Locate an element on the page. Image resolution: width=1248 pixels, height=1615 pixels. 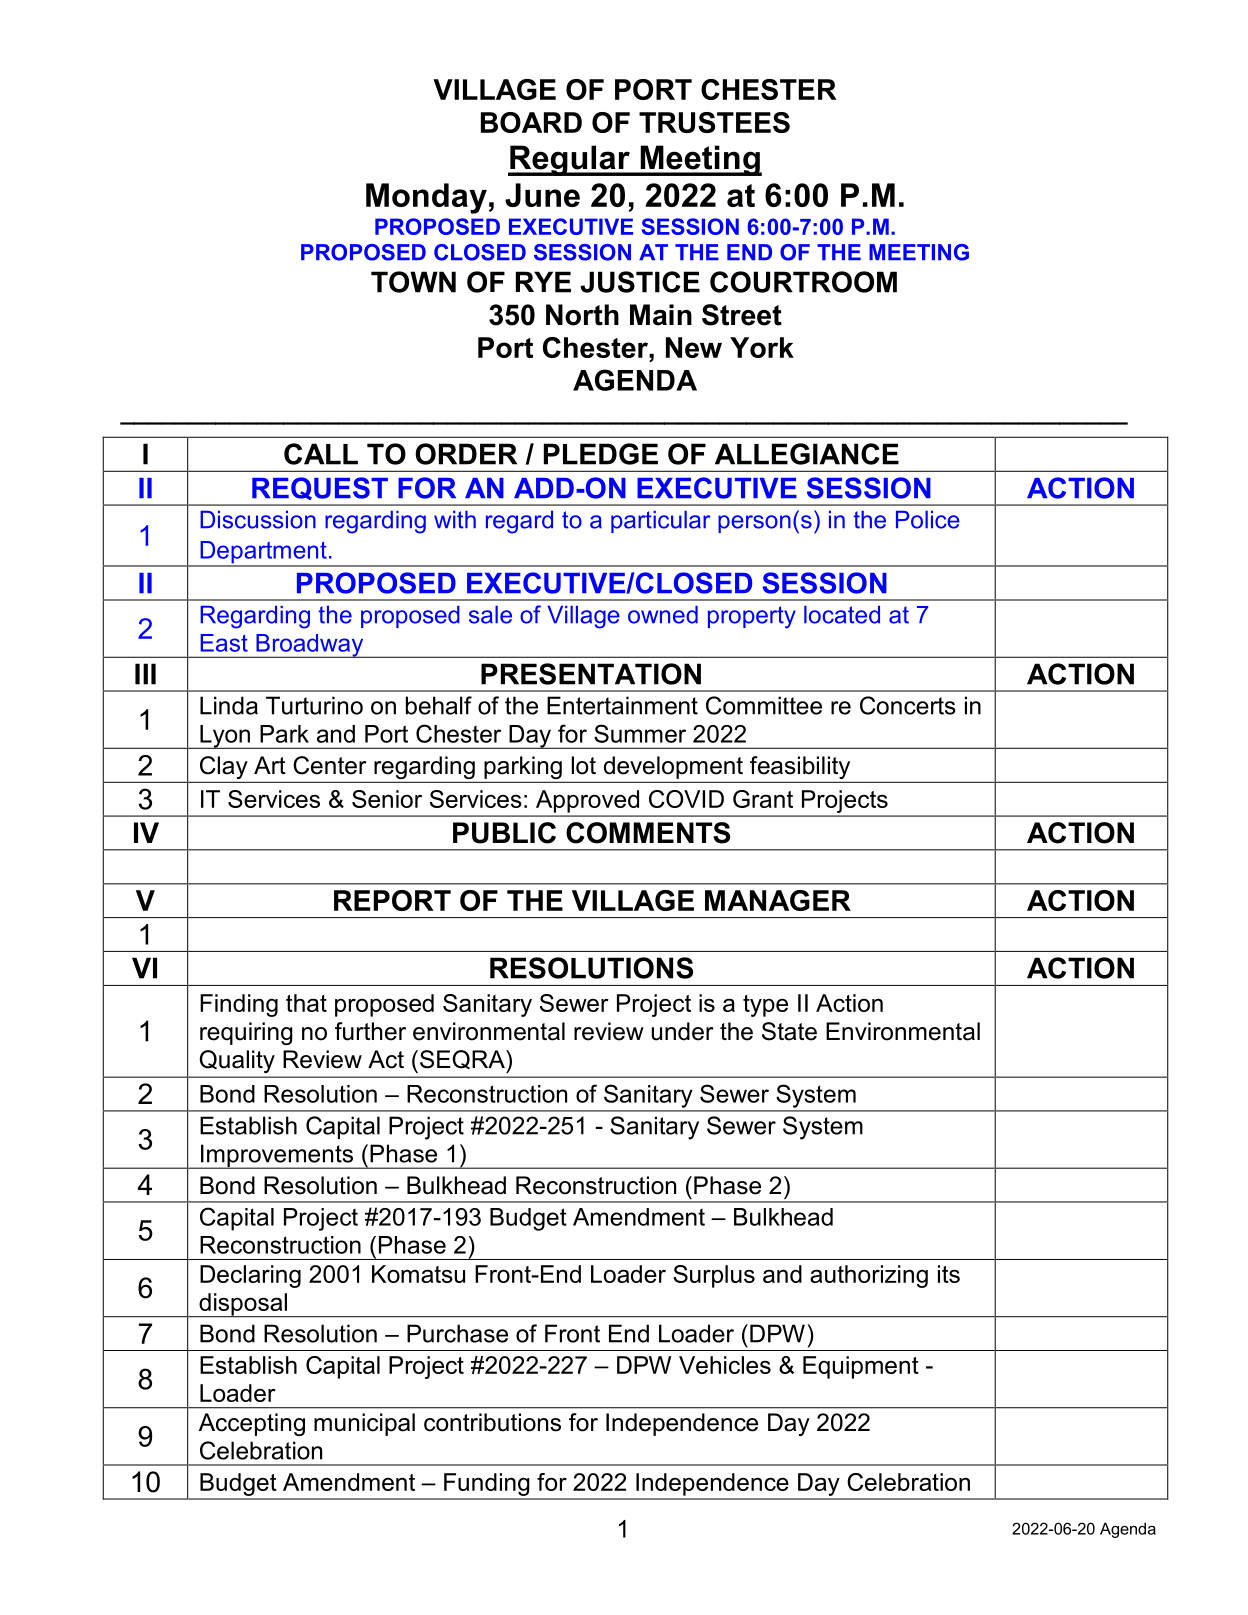
contributions is located at coordinates (492, 1422).
